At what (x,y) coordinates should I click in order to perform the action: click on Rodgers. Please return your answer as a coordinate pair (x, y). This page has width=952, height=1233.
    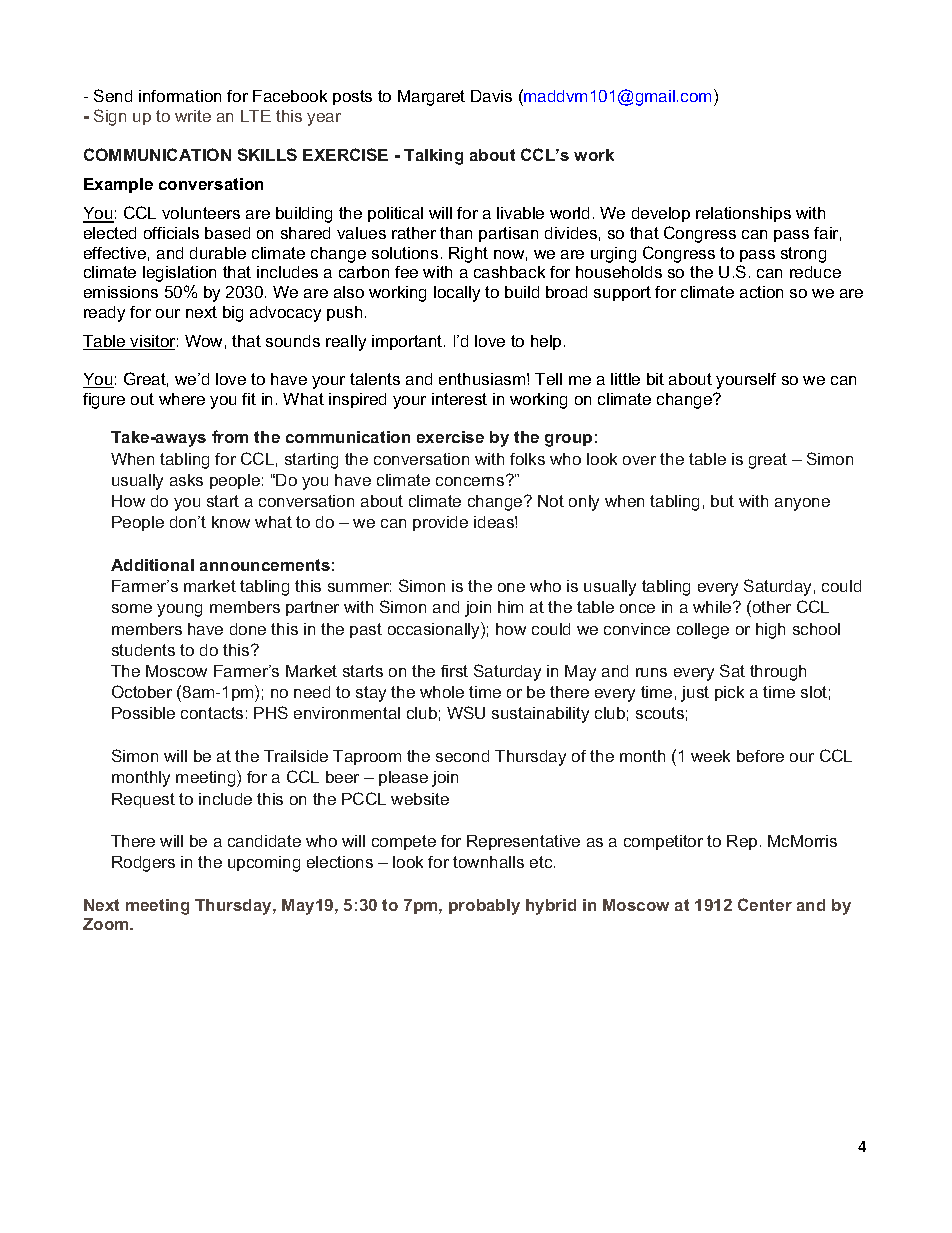
    Looking at the image, I should click on (143, 864).
